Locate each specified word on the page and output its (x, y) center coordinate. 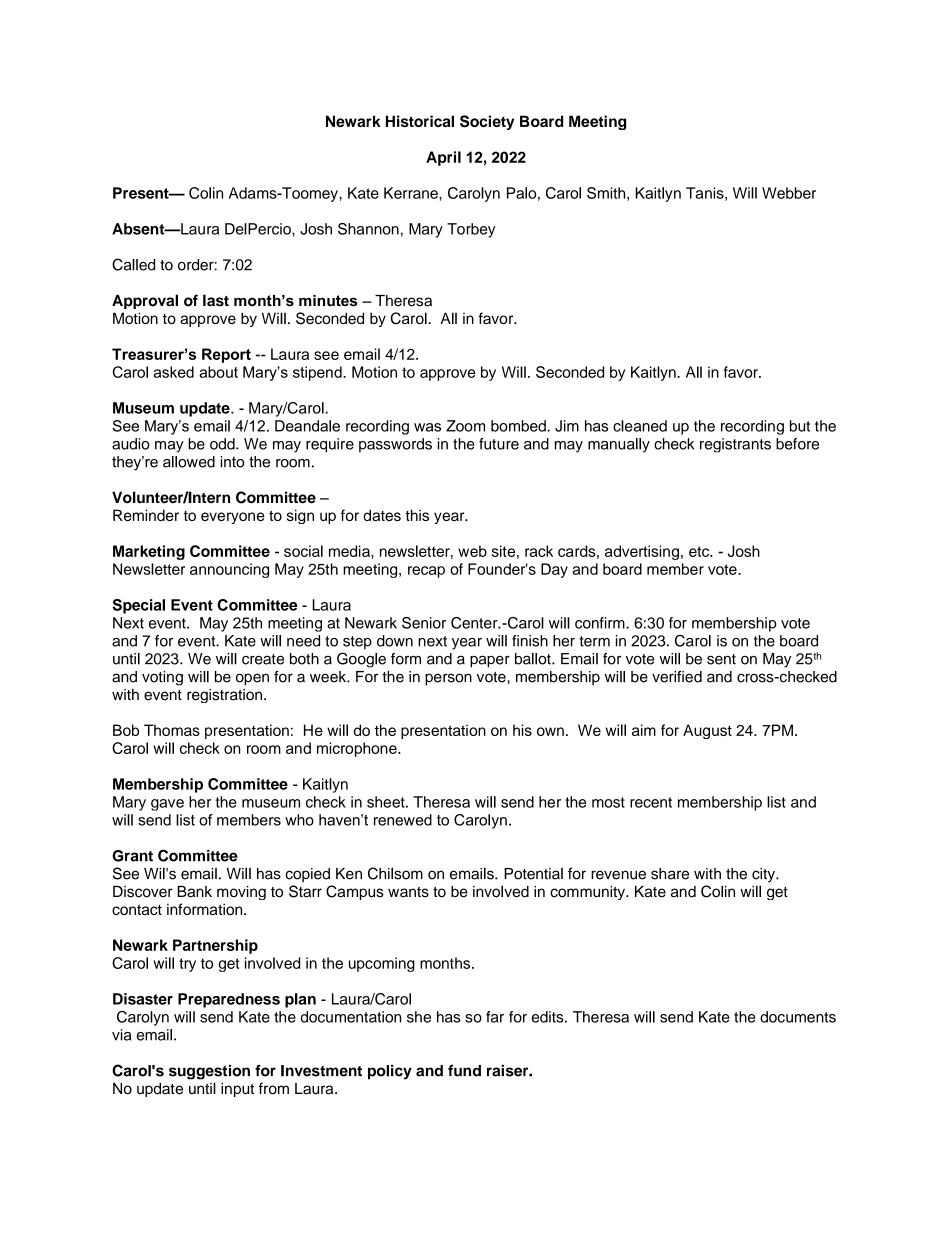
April (443, 158)
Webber (789, 193)
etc (700, 551)
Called (133, 264)
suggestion (209, 1072)
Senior (424, 623)
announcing (229, 570)
